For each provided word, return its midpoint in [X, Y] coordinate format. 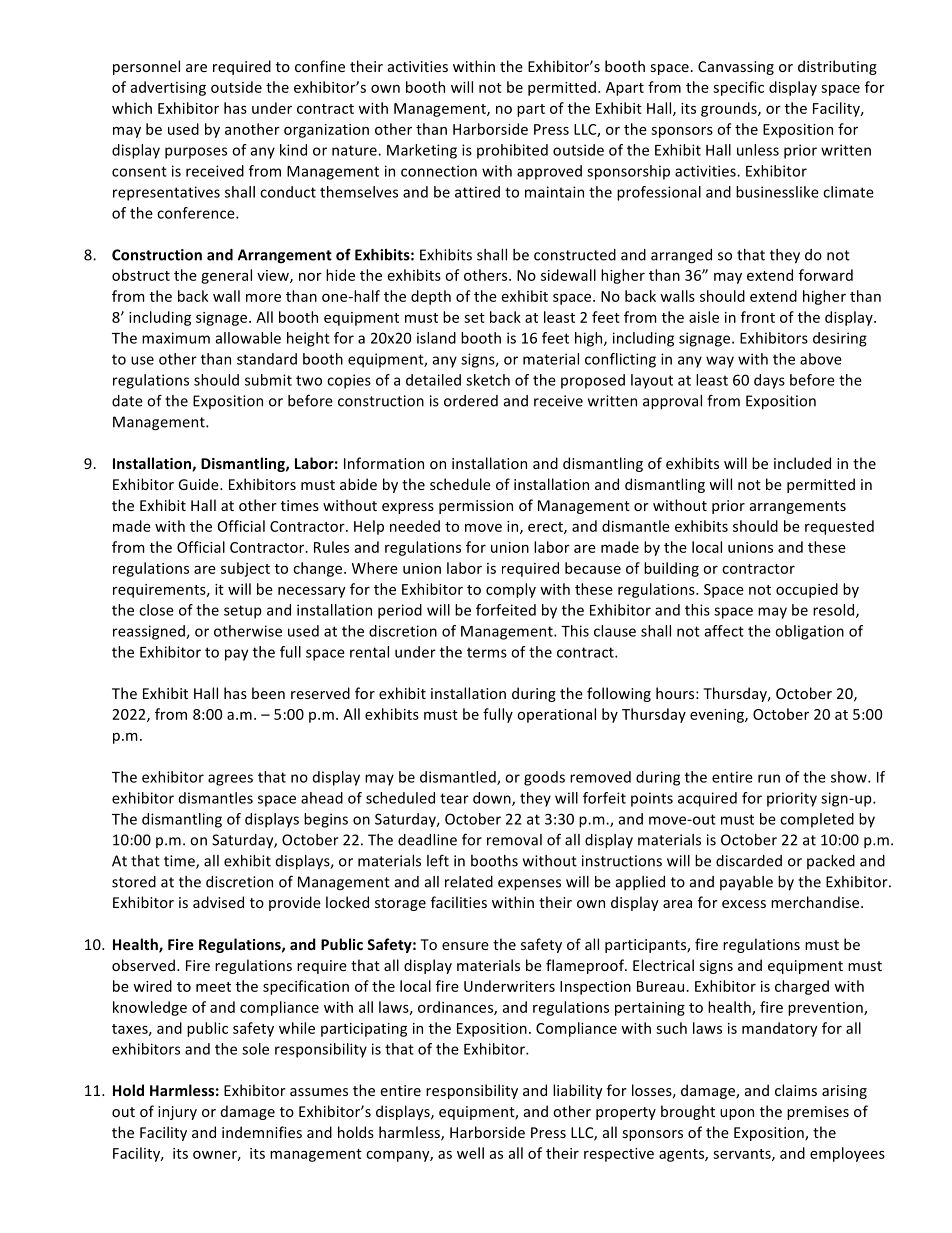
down [493, 799]
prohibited [512, 151]
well [470, 1153]
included [802, 463]
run [769, 778]
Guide [199, 484]
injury [177, 1113]
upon [737, 1114]
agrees [230, 780]
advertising [168, 88]
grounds [730, 109]
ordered [471, 401]
